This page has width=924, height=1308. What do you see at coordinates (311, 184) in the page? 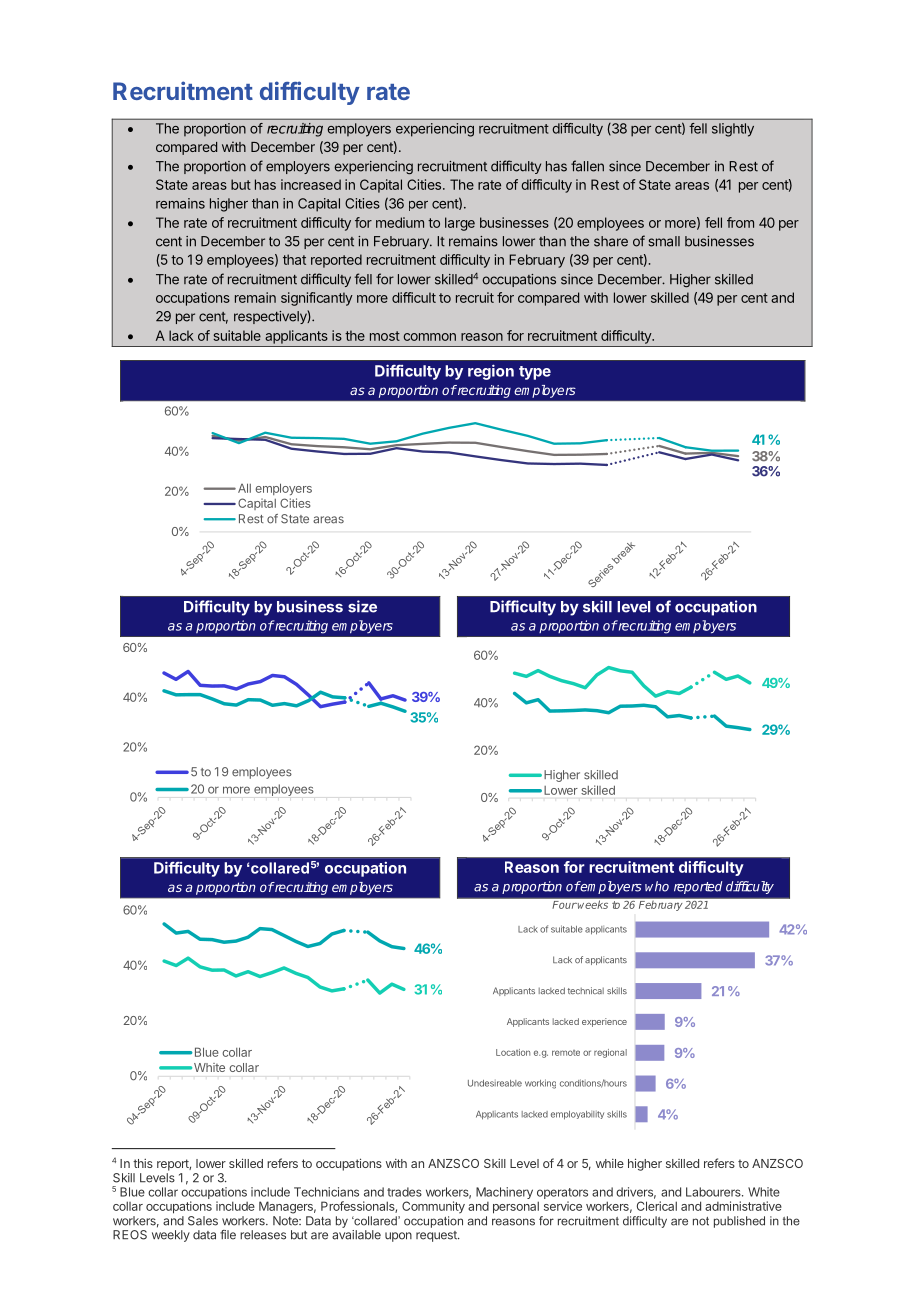
I see `increased` at bounding box center [311, 184].
